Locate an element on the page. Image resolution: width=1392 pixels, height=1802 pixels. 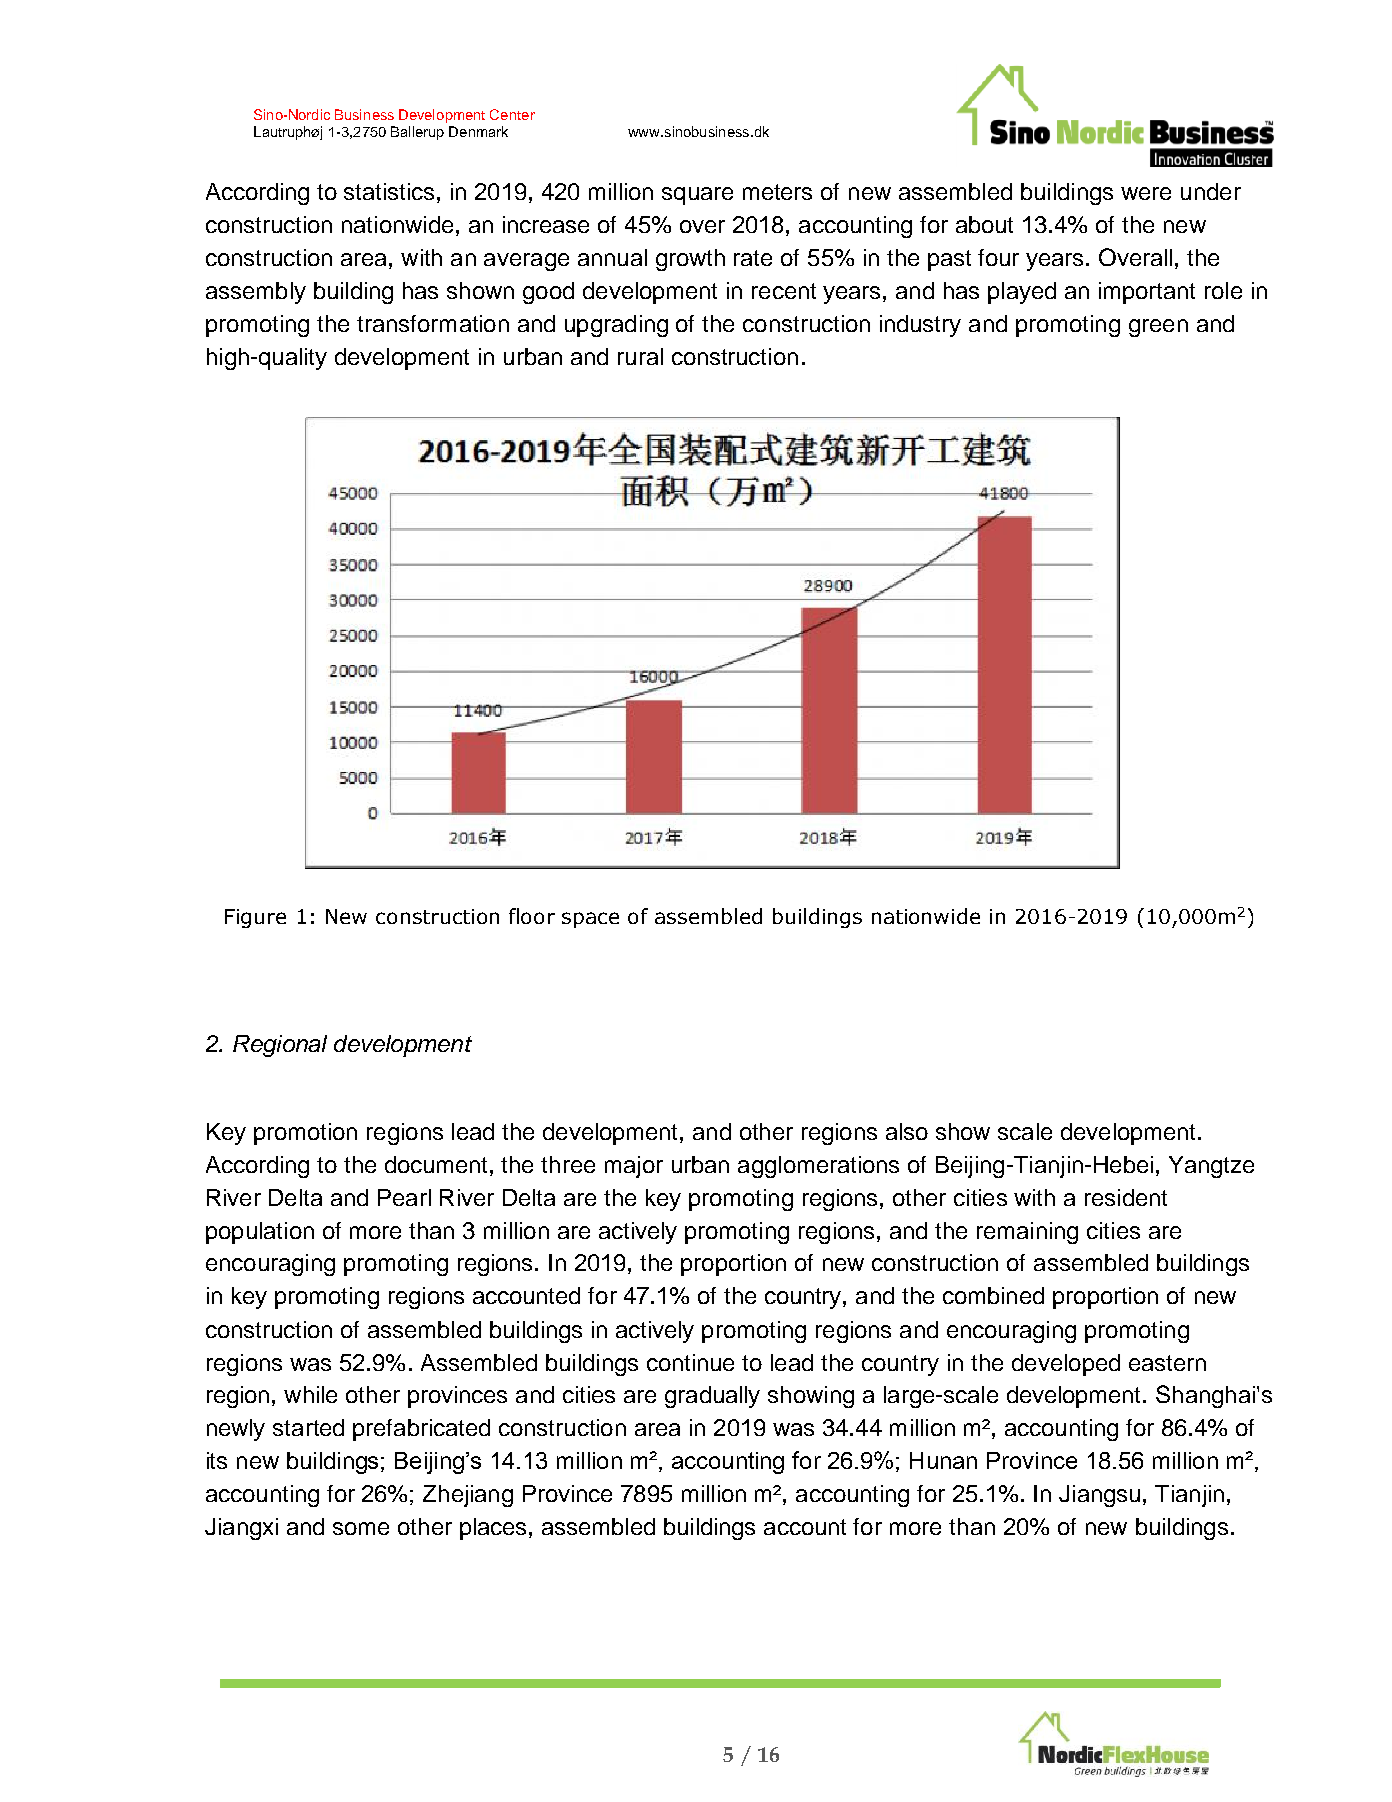
Figure is located at coordinates (255, 918).
